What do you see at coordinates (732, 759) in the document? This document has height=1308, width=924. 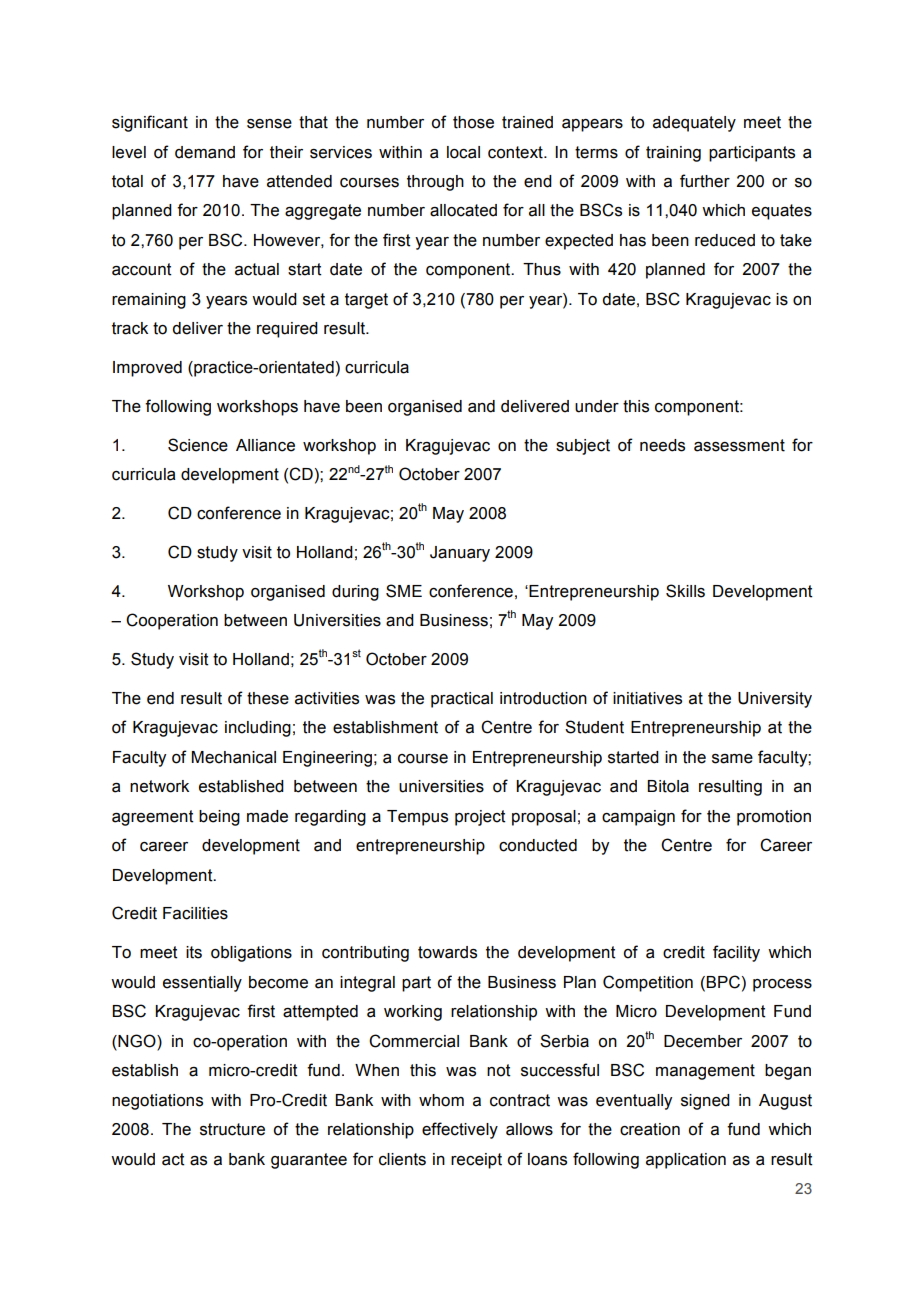 I see `same` at bounding box center [732, 759].
